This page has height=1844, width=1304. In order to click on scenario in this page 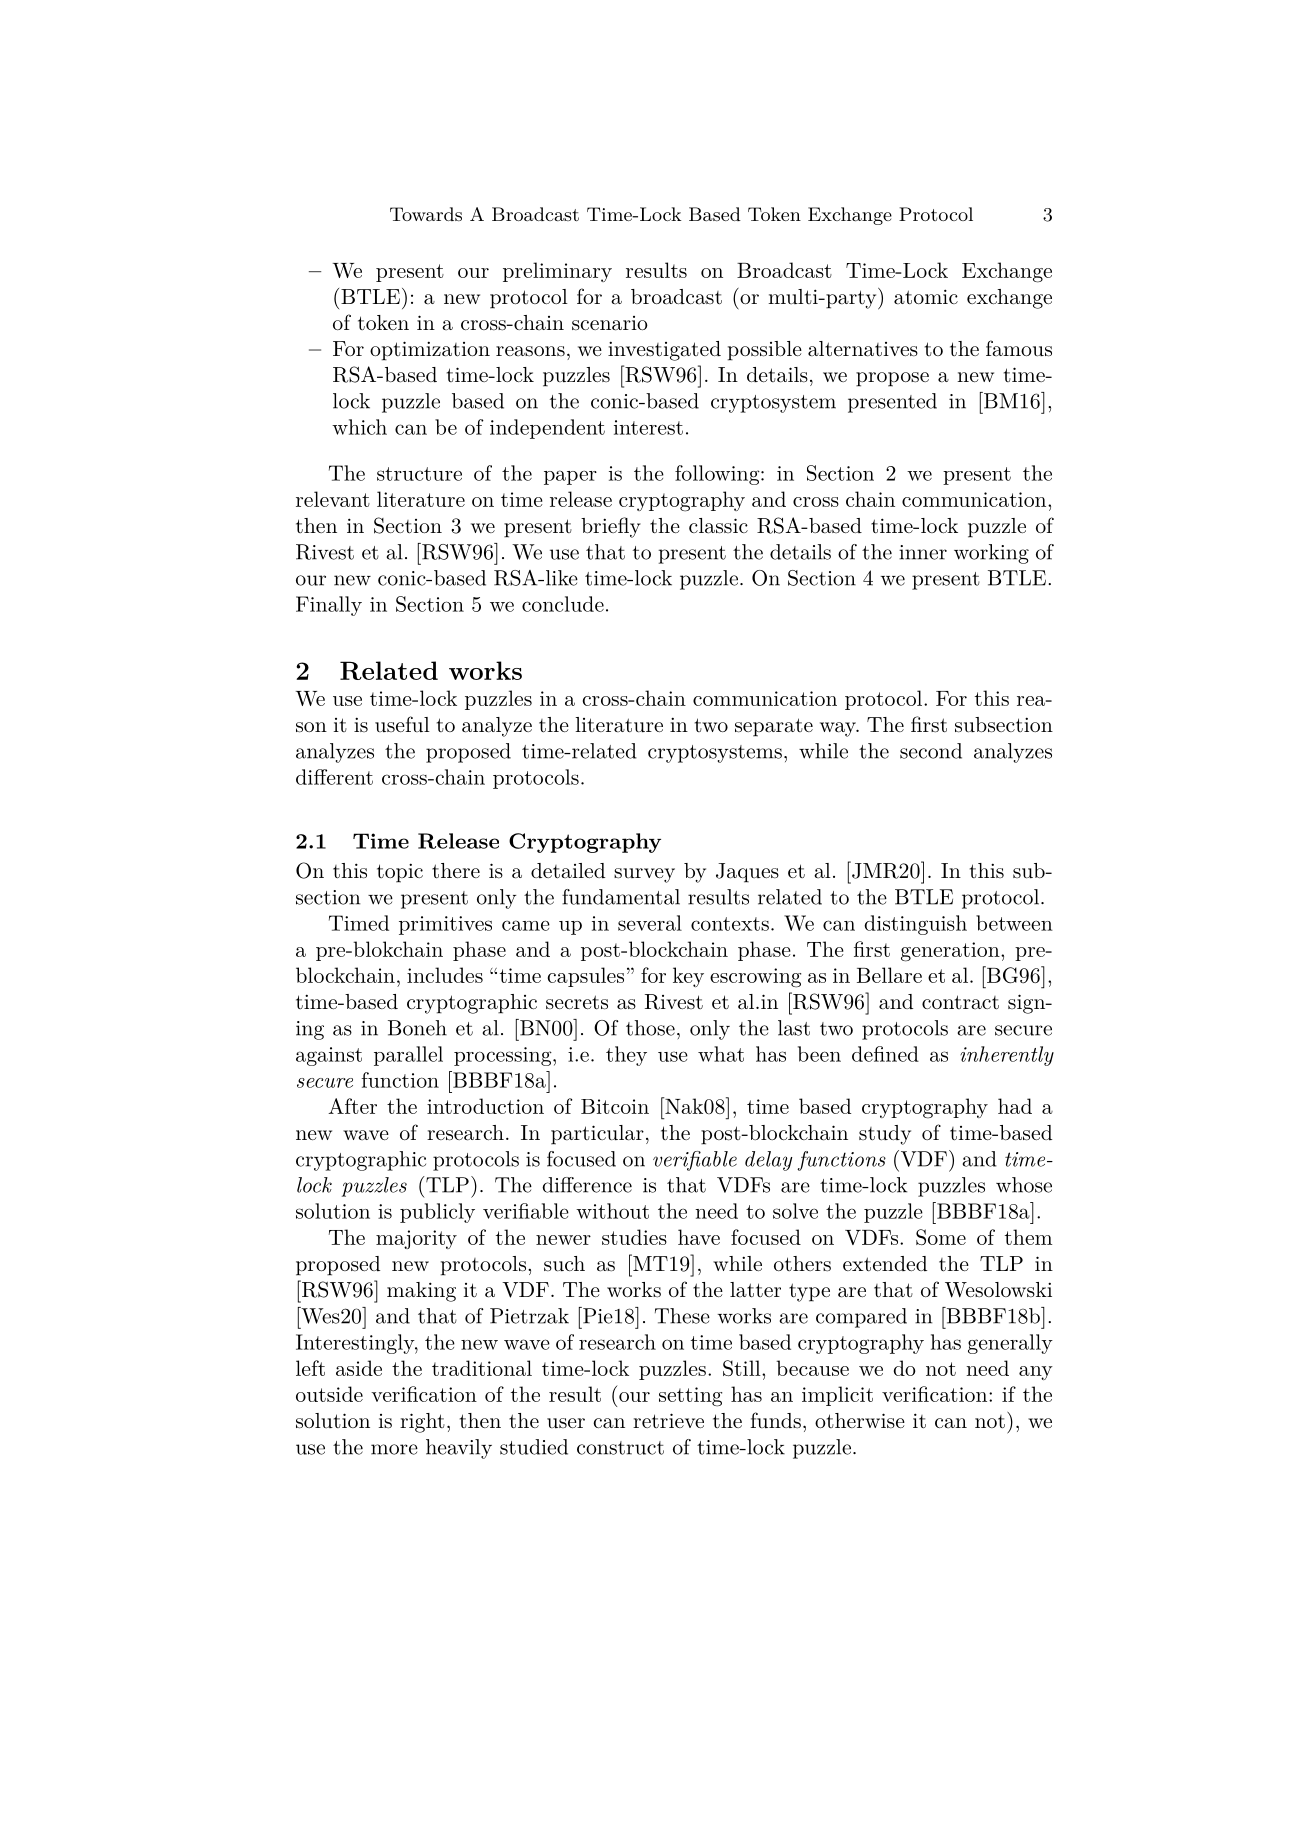, I will do `click(610, 323)`.
